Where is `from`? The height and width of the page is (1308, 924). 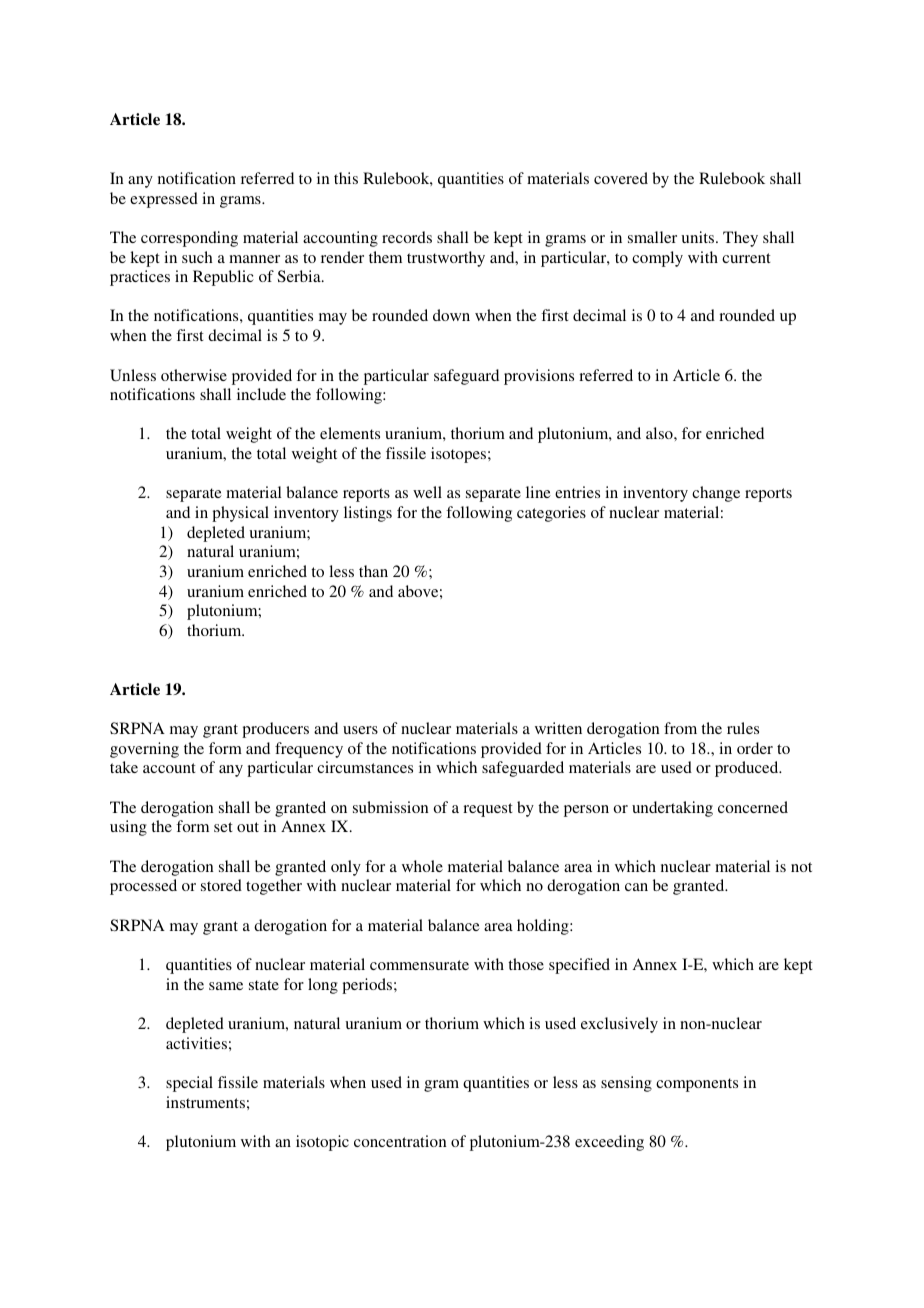
from is located at coordinates (680, 728).
